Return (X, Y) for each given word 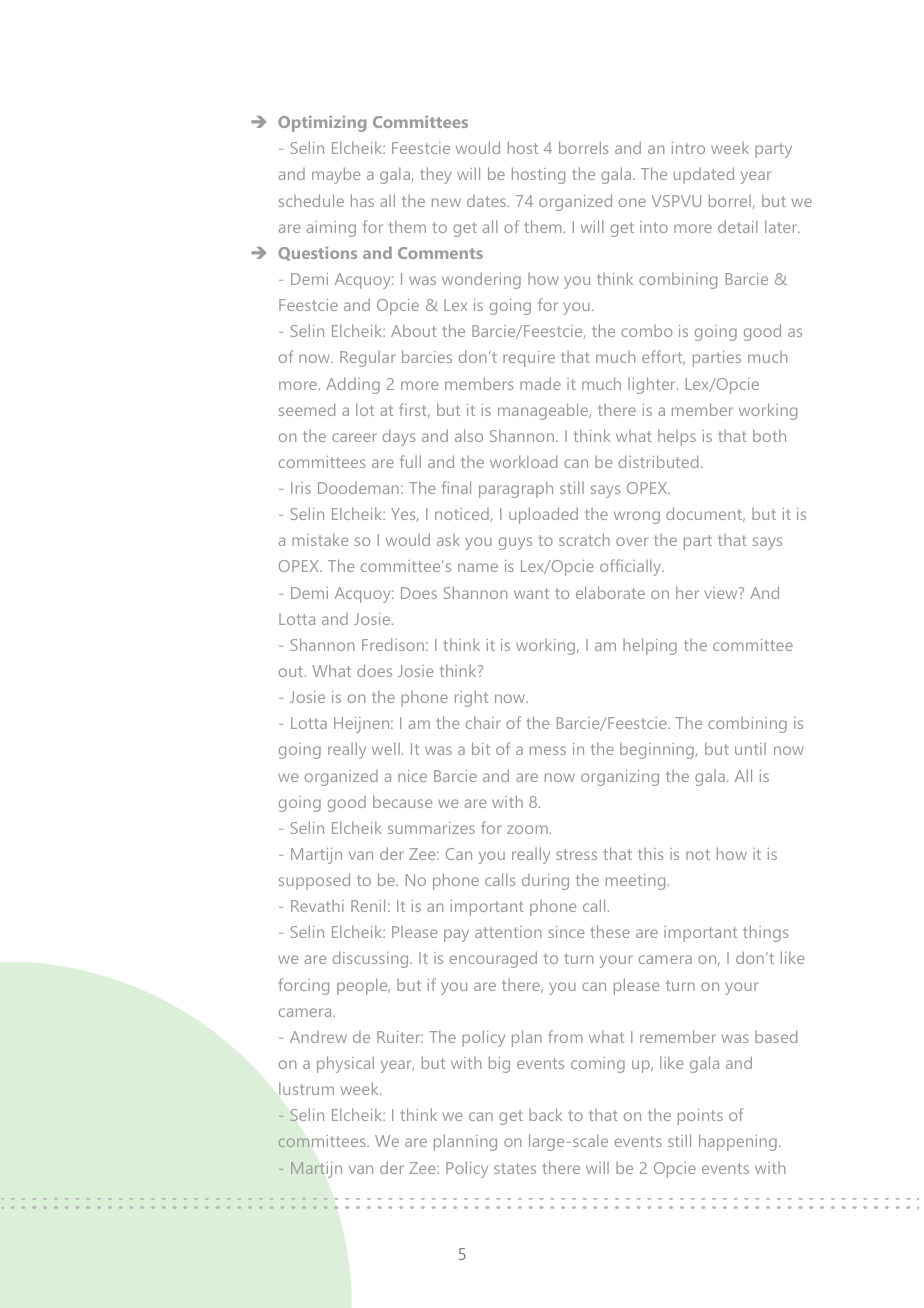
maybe (336, 175)
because (402, 801)
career (354, 437)
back (545, 1114)
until (750, 749)
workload (523, 461)
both (769, 435)
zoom (527, 829)
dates (486, 201)
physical (345, 1064)
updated (703, 175)
